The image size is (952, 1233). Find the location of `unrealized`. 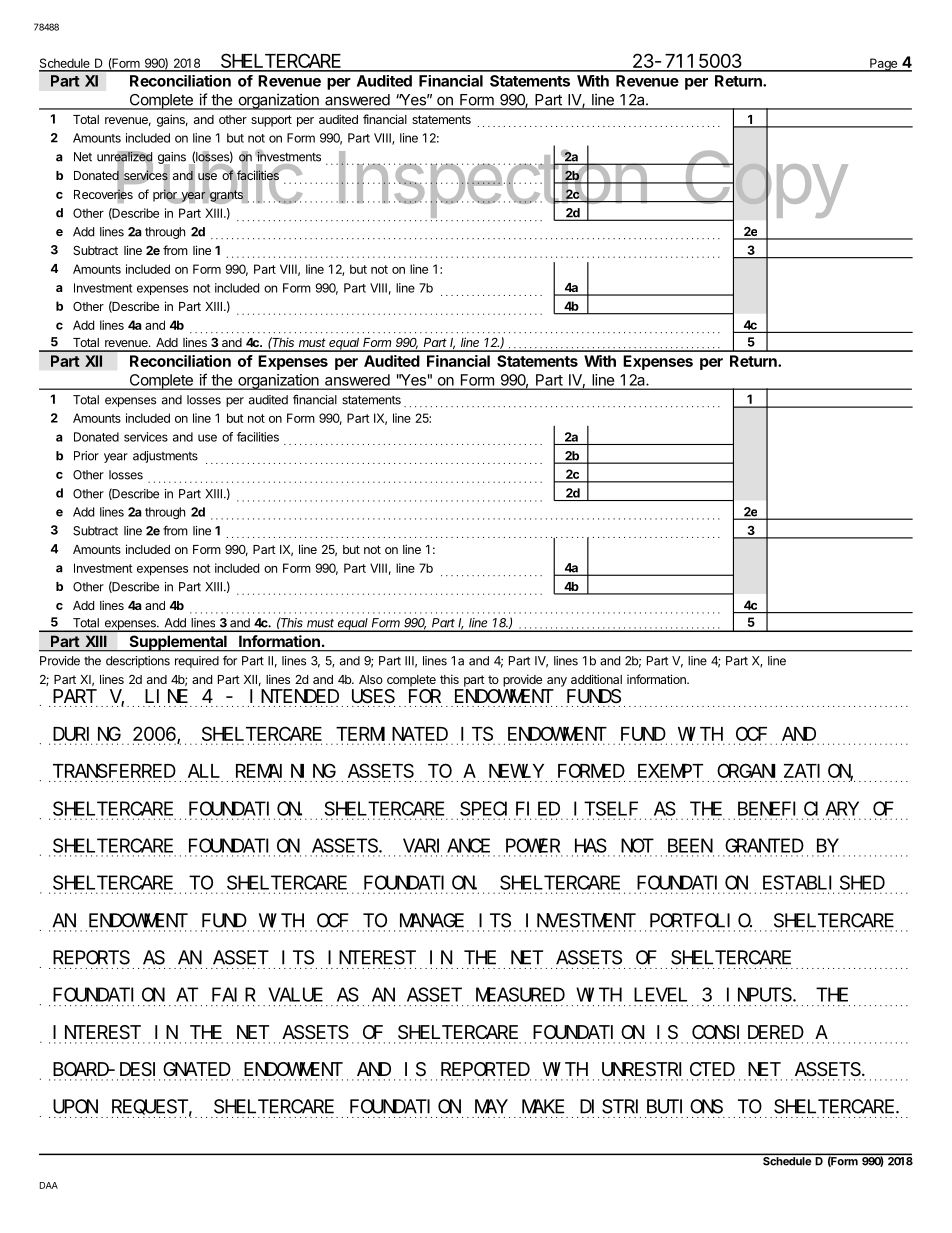

unrealized is located at coordinates (125, 157).
